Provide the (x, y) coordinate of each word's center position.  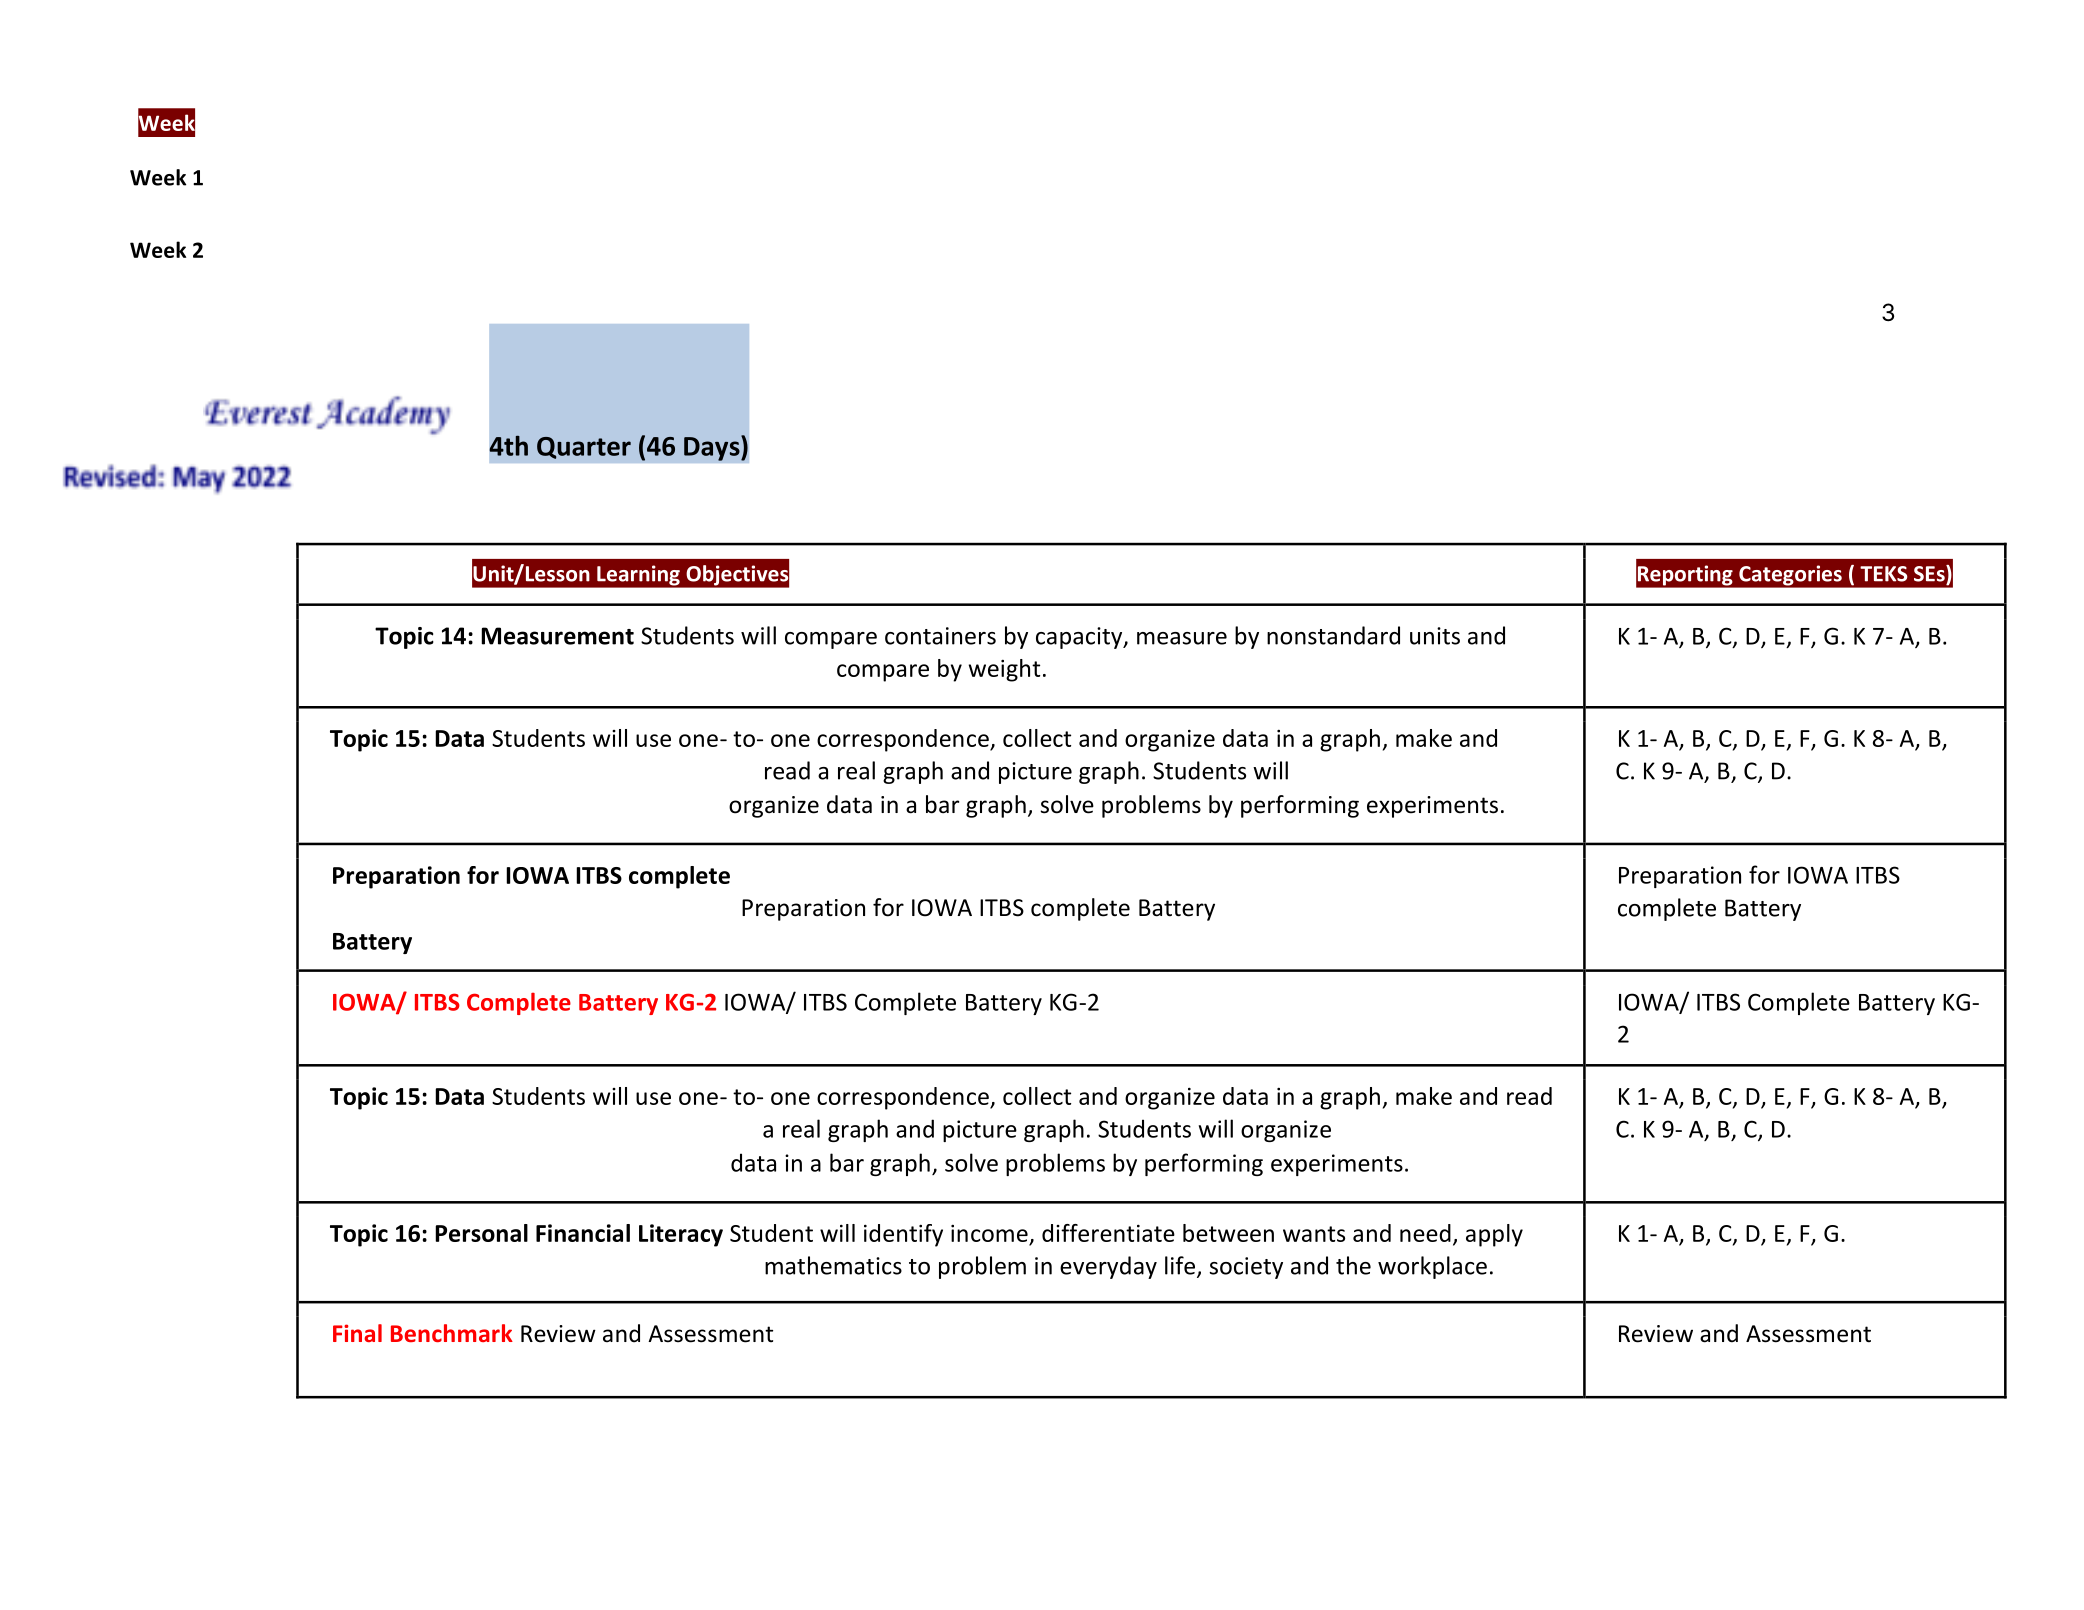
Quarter (584, 448)
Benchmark (452, 1333)
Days (713, 448)
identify (903, 1235)
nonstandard (1333, 635)
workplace (1432, 1267)
